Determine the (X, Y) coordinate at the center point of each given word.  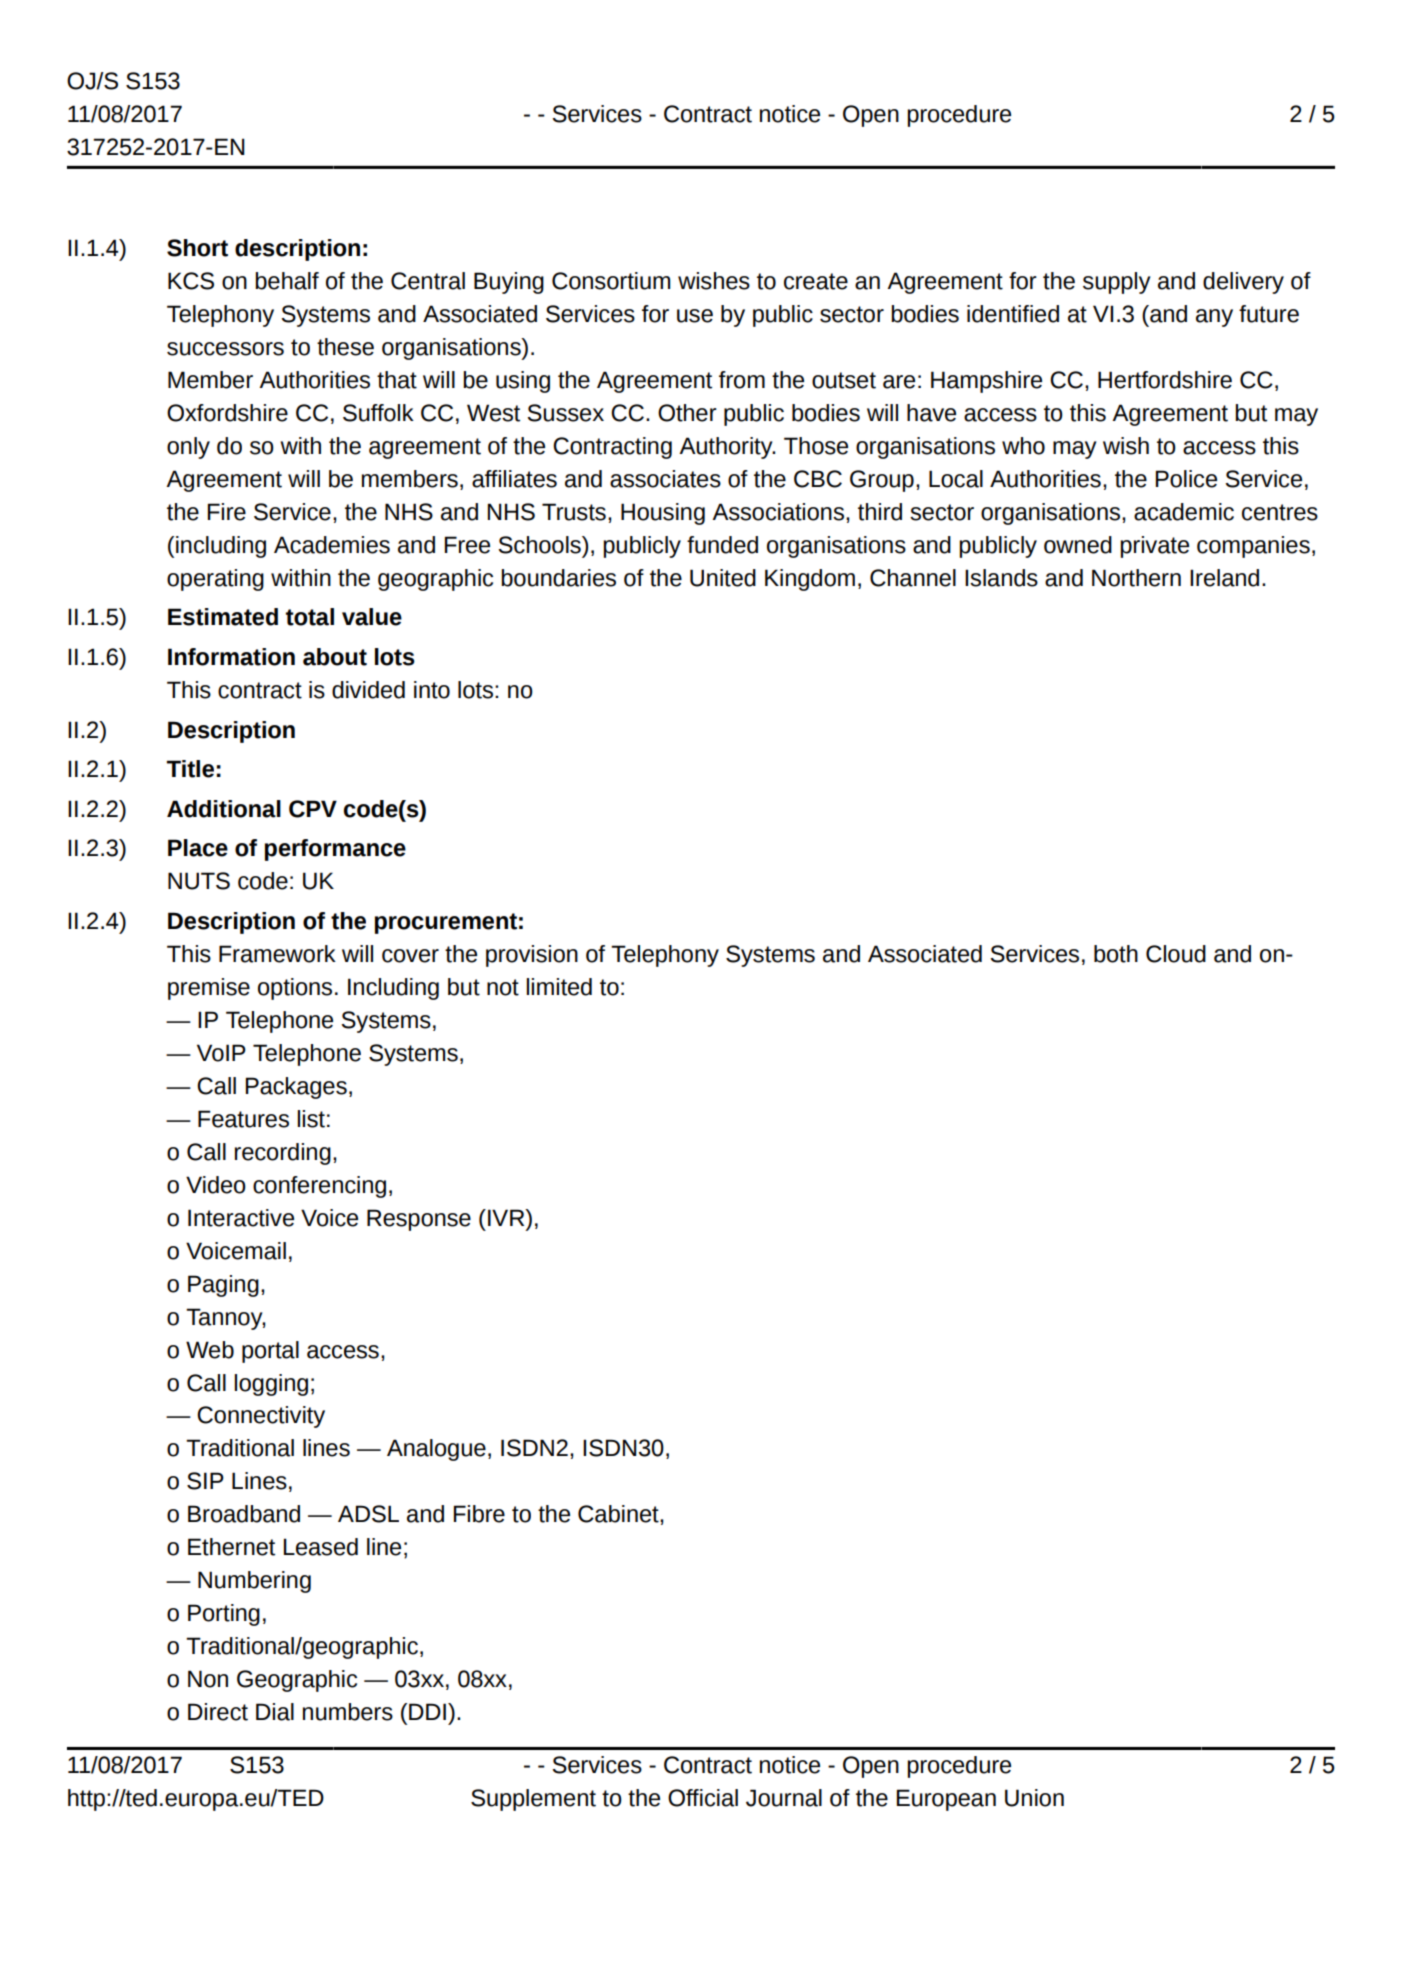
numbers (348, 1712)
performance (335, 850)
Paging (223, 1286)
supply (1116, 283)
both (1116, 954)
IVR (507, 1217)
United (723, 578)
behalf (287, 281)
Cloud (1176, 954)
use (695, 316)
